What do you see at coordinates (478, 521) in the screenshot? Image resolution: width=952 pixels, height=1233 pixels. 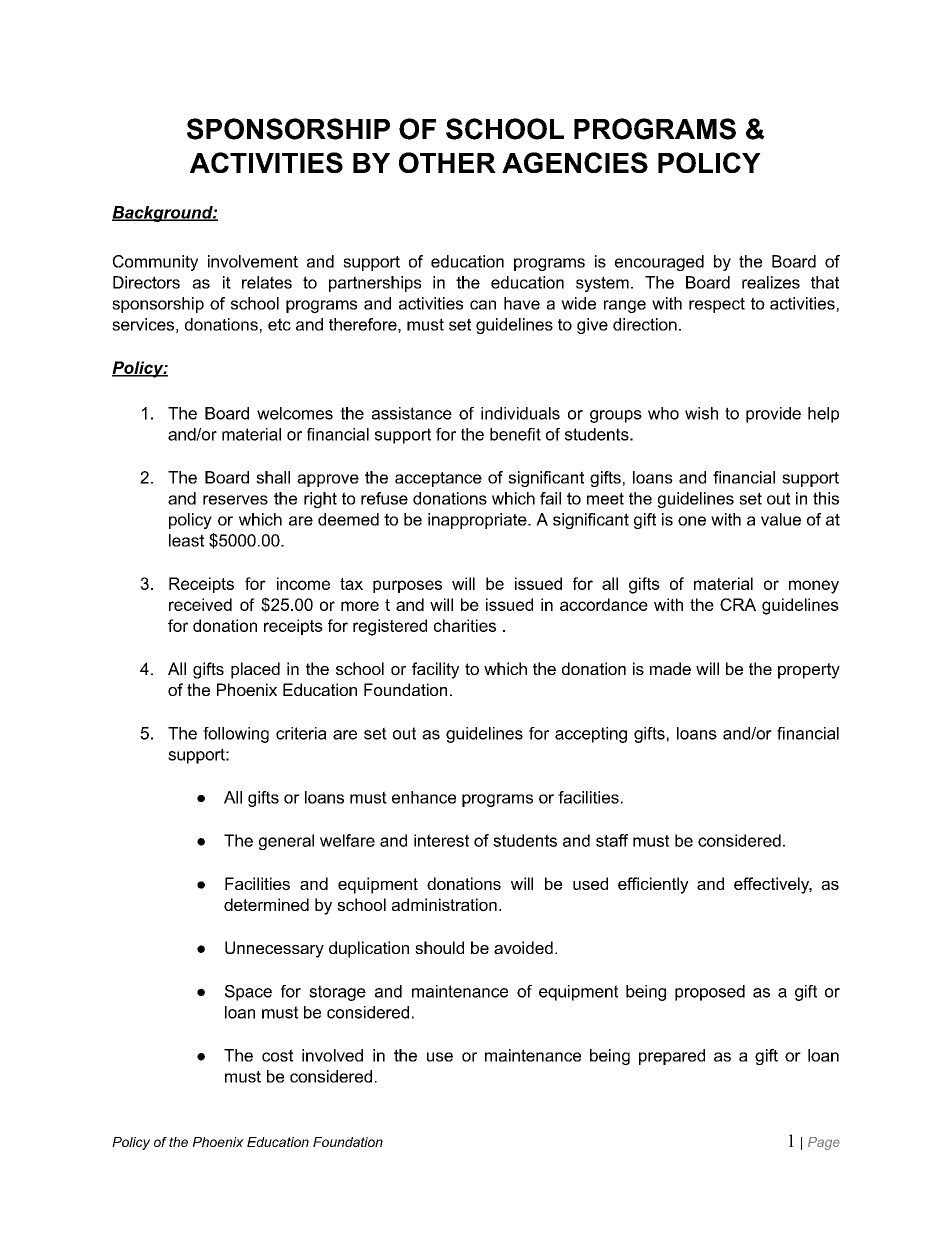 I see `inappropriate` at bounding box center [478, 521].
